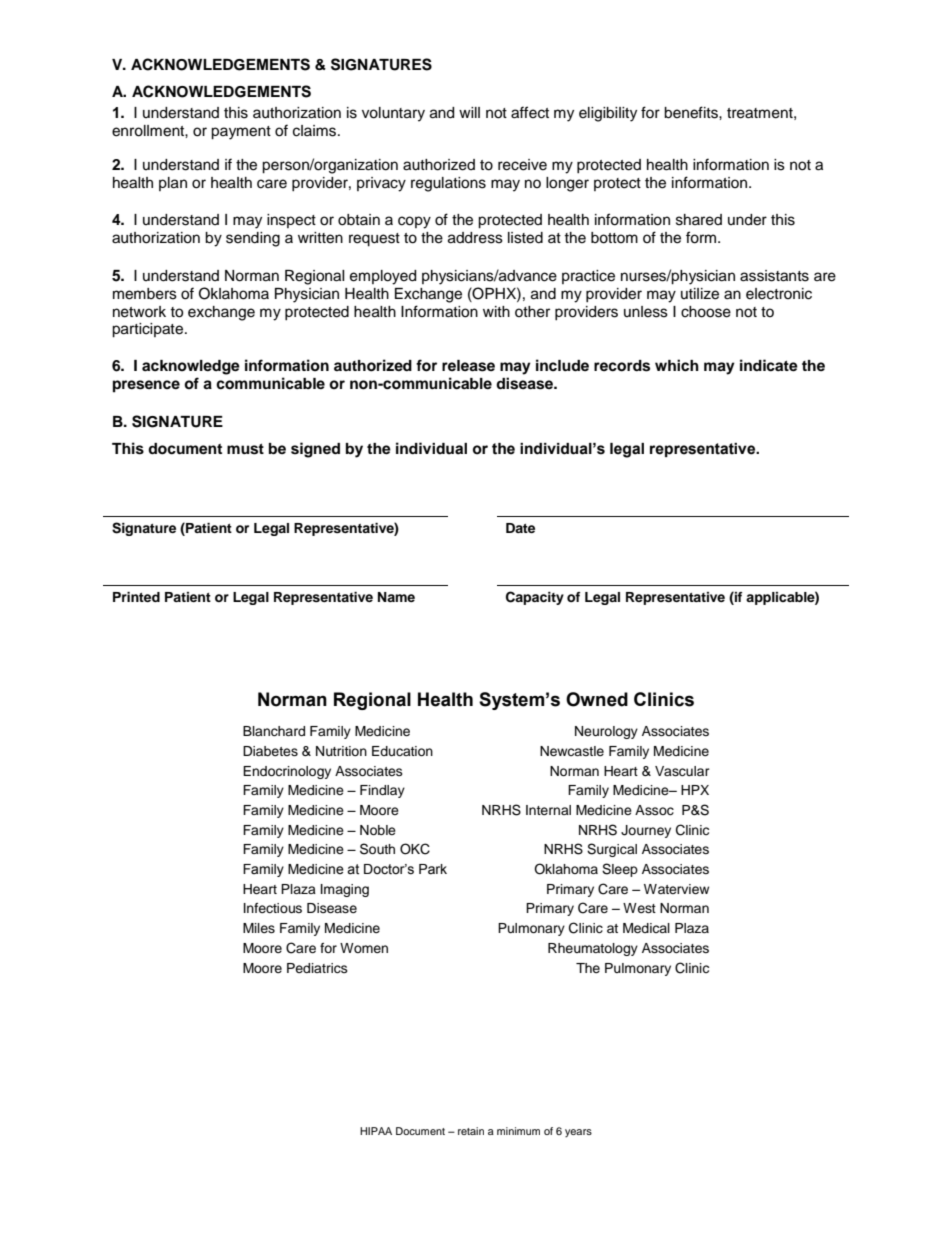  I want to click on must, so click(245, 449).
